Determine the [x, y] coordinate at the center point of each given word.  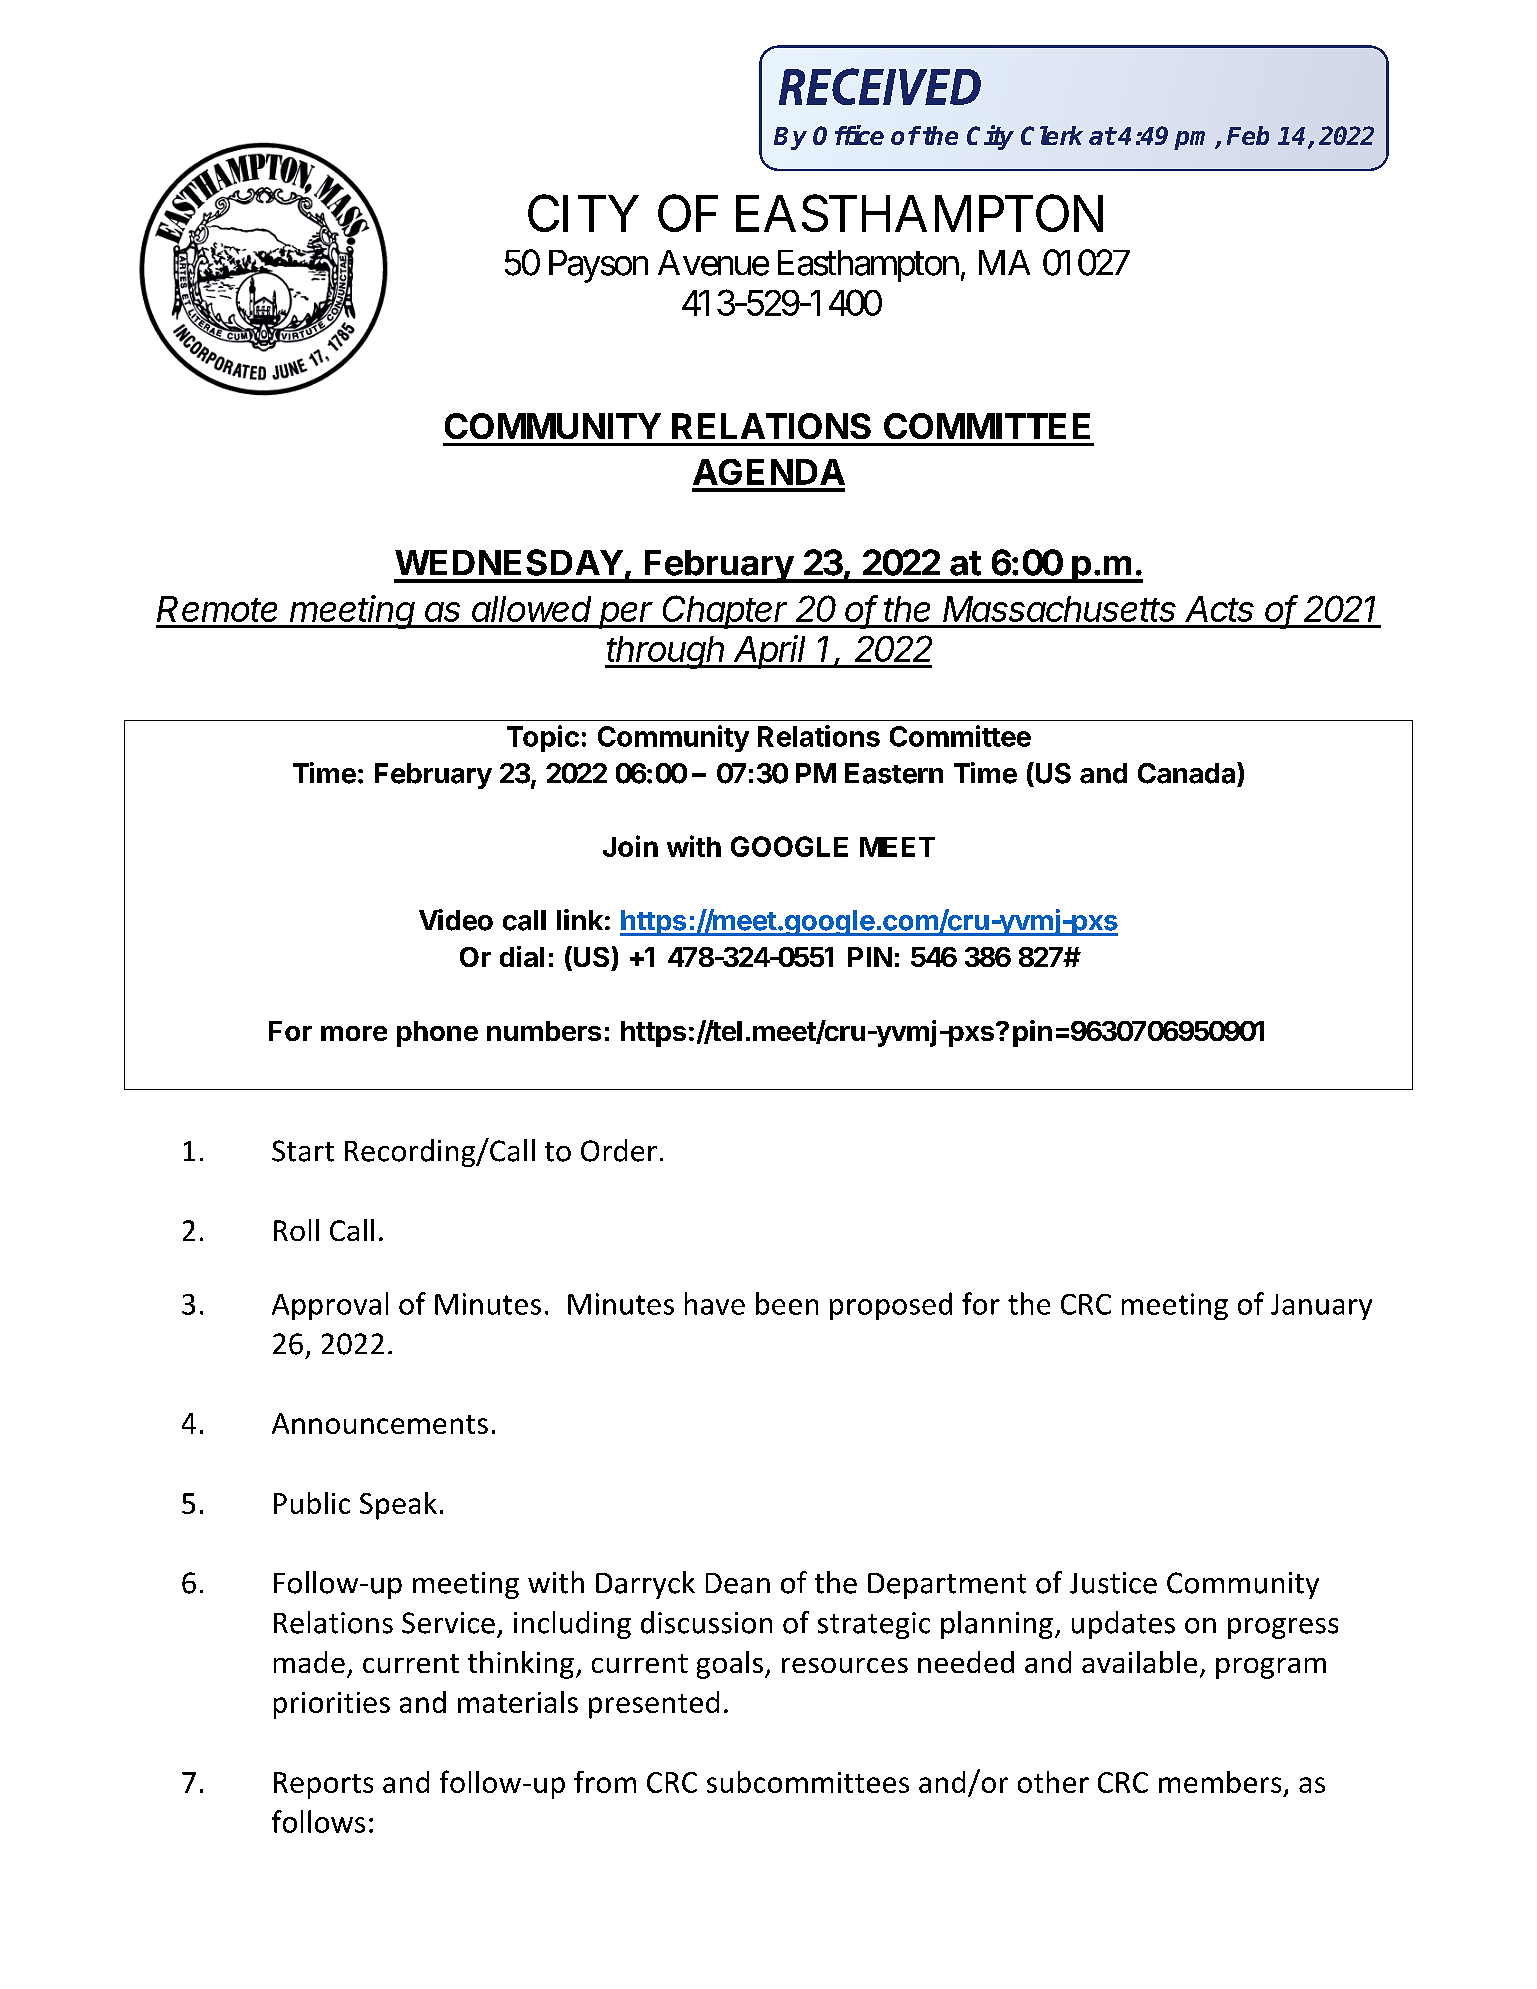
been [787, 1303]
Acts [1219, 609]
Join [630, 846]
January [1321, 1307]
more [354, 1033]
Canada [1188, 773]
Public [312, 1503]
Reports [323, 1785]
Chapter [726, 612]
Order [619, 1150]
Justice [1113, 1583]
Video [456, 920]
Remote [217, 609]
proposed [891, 1306]
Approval [330, 1306]
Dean [738, 1583]
